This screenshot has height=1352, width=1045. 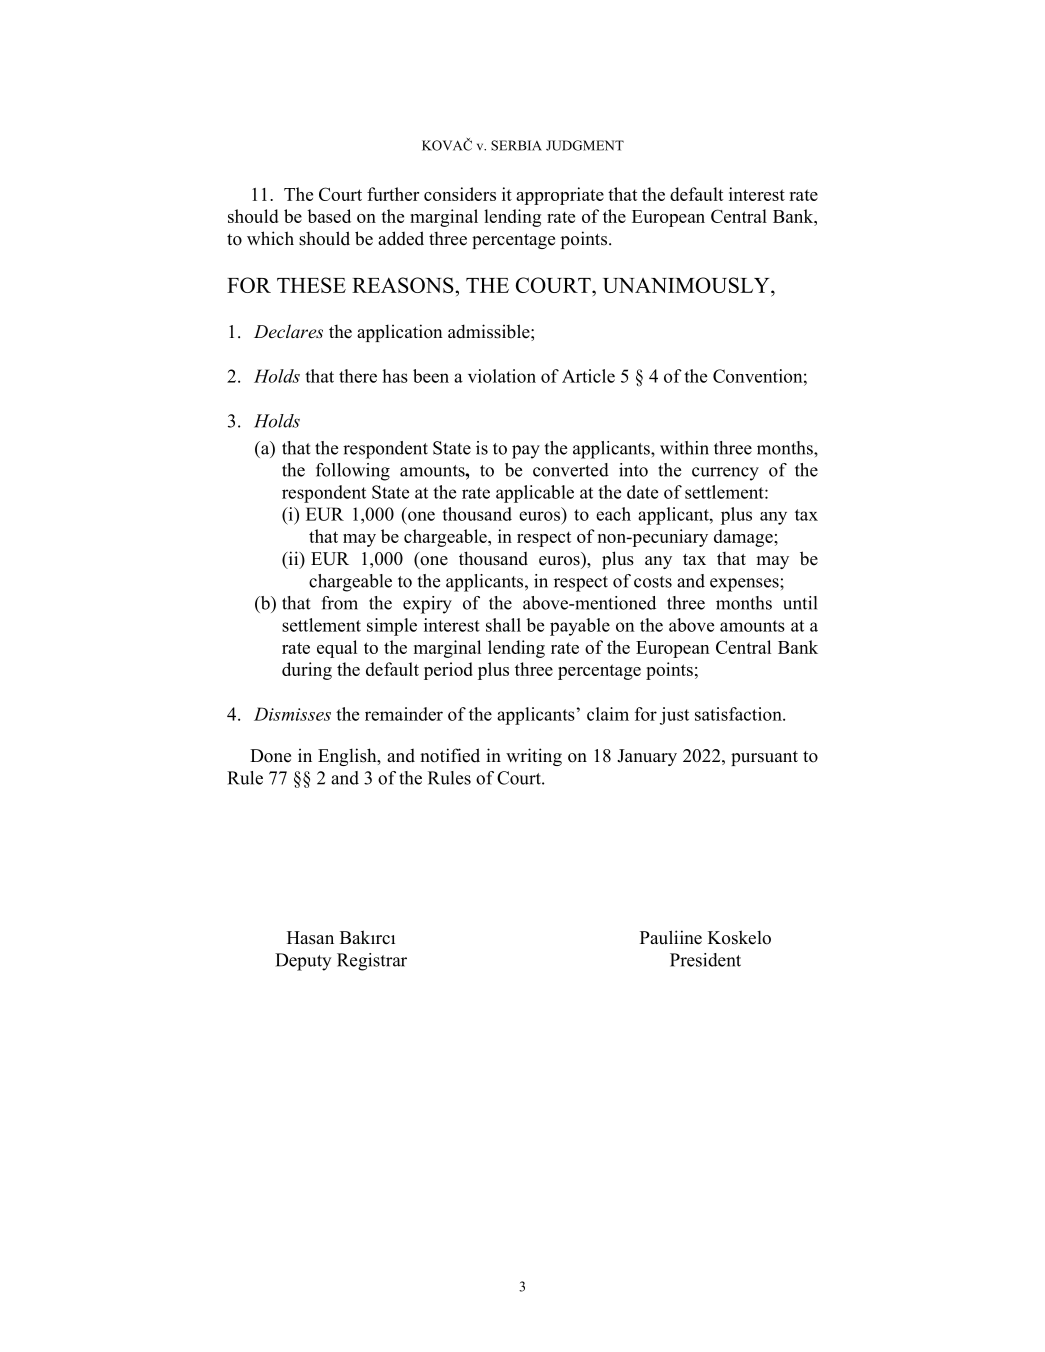 I want to click on SERBIA, so click(x=516, y=145).
